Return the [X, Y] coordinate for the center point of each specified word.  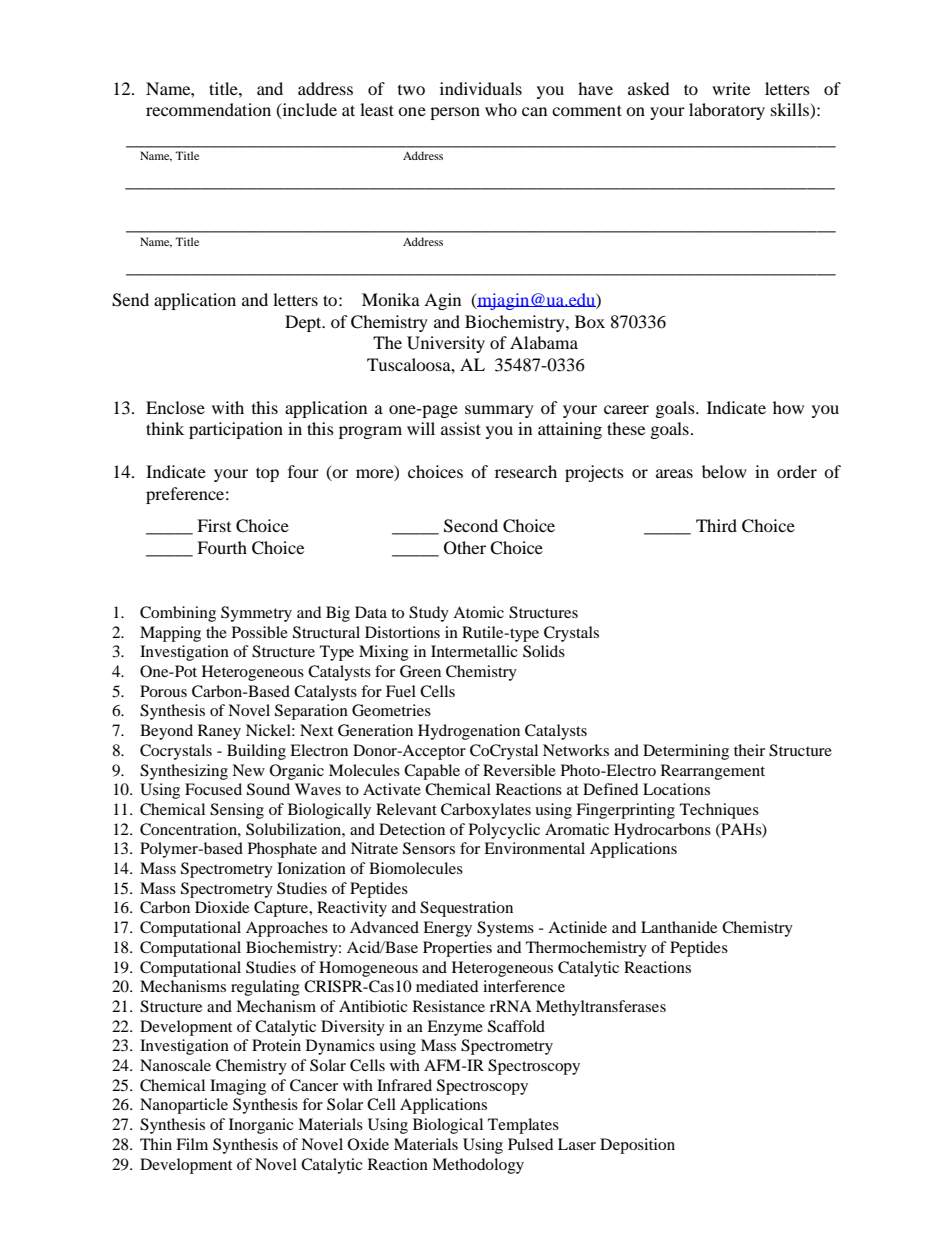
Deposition [637, 1146]
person [455, 113]
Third [716, 525]
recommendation [208, 109]
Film [192, 1144]
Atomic [478, 612]
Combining [178, 614]
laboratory [727, 111]
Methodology [478, 1166]
